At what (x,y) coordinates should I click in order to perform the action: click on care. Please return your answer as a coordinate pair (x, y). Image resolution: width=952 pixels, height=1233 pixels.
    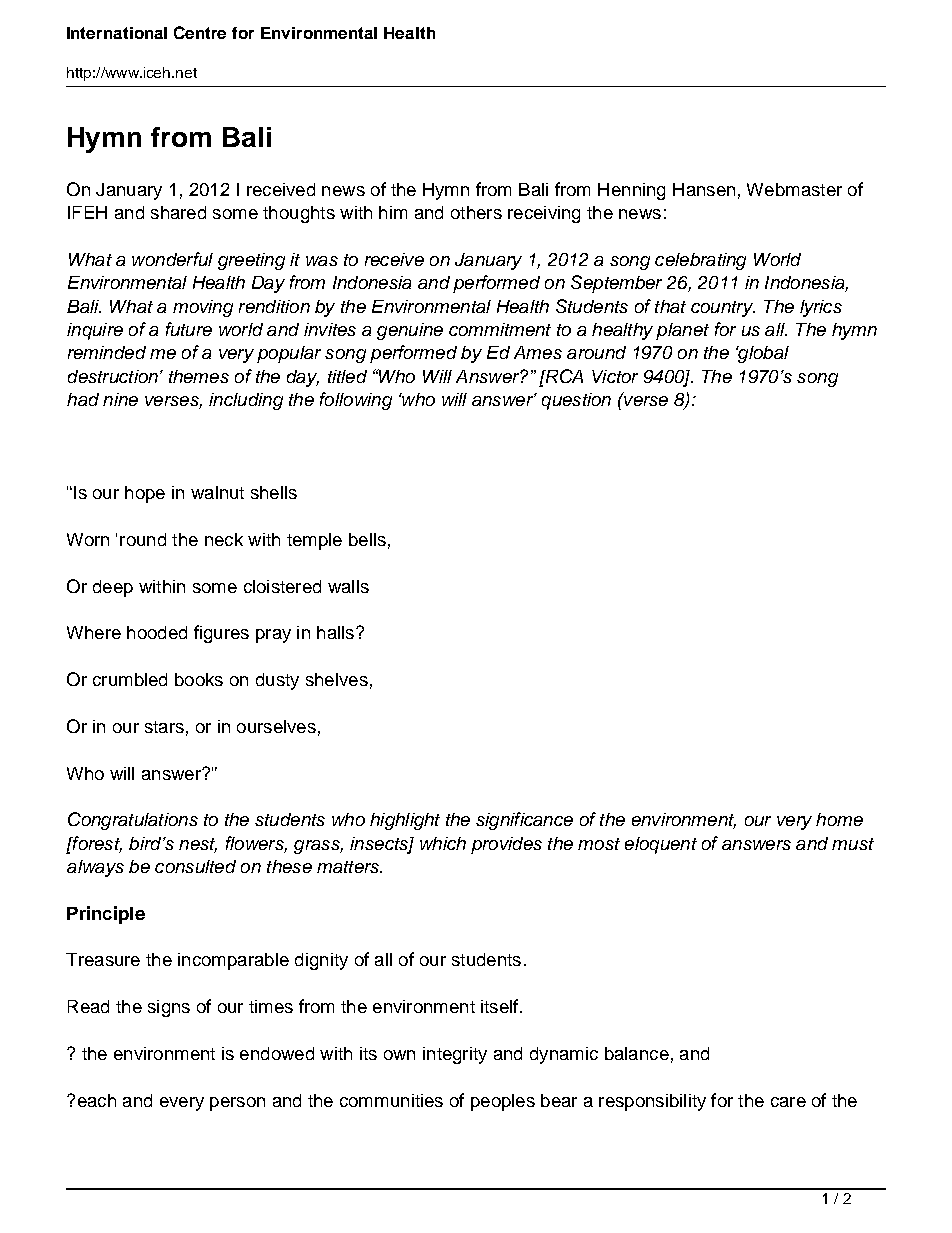
    Looking at the image, I should click on (788, 1102).
